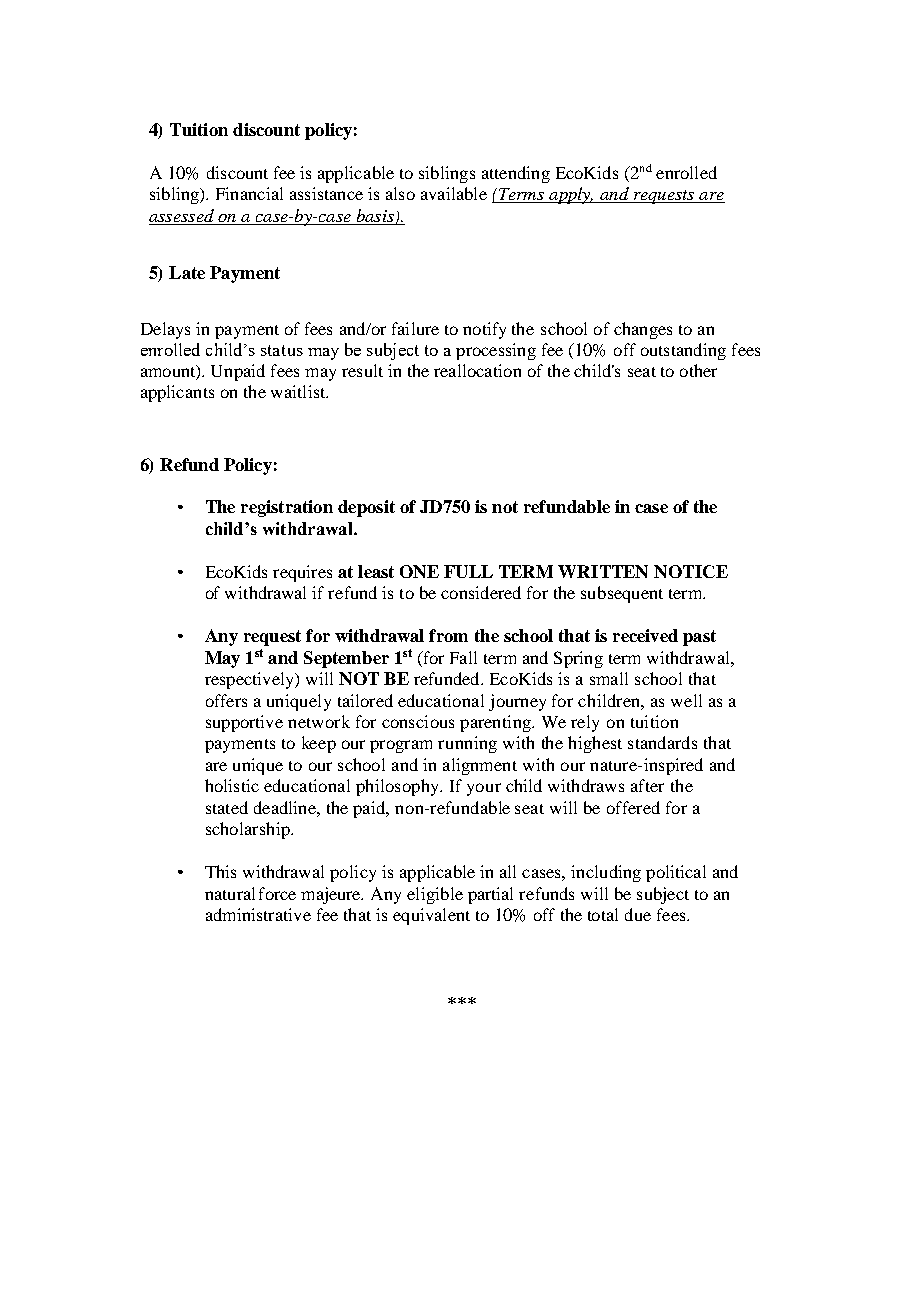 The height and width of the screenshot is (1308, 924). What do you see at coordinates (463, 657) in the screenshot?
I see `Fall` at bounding box center [463, 657].
